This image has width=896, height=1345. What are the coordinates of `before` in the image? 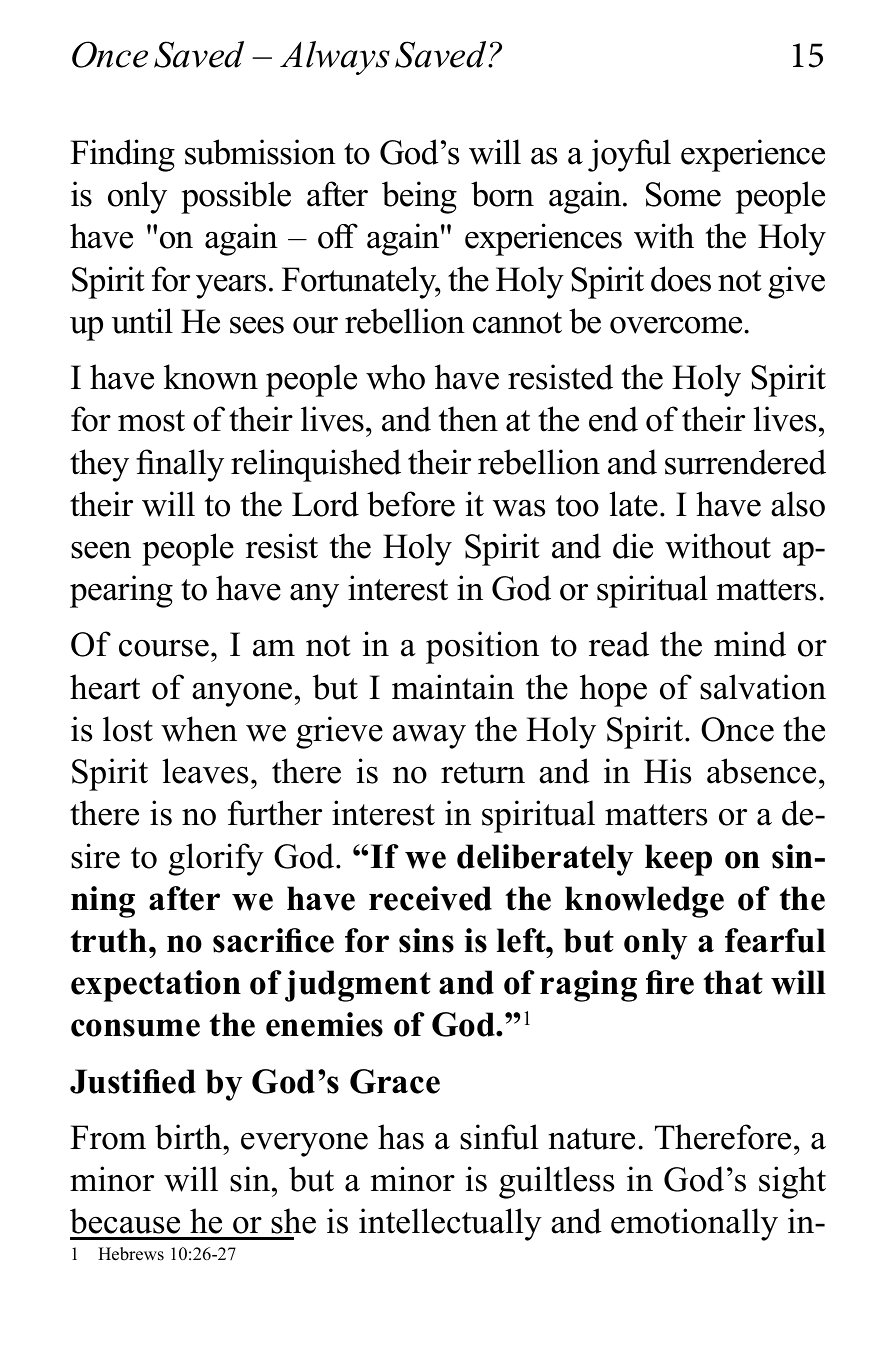 It's located at (411, 504).
